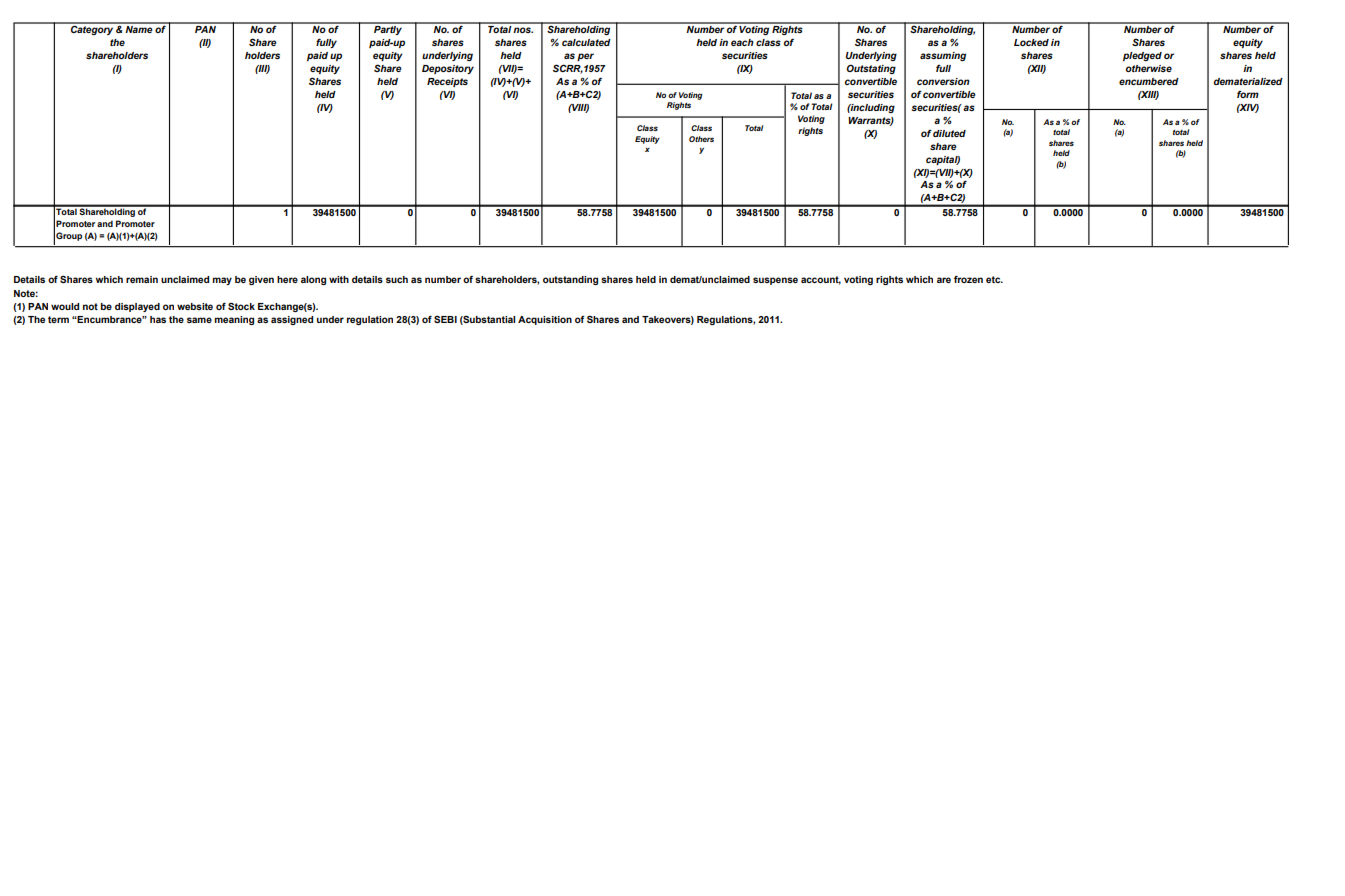 This screenshot has height=896, width=1345. What do you see at coordinates (142, 279) in the screenshot?
I see `remain` at bounding box center [142, 279].
